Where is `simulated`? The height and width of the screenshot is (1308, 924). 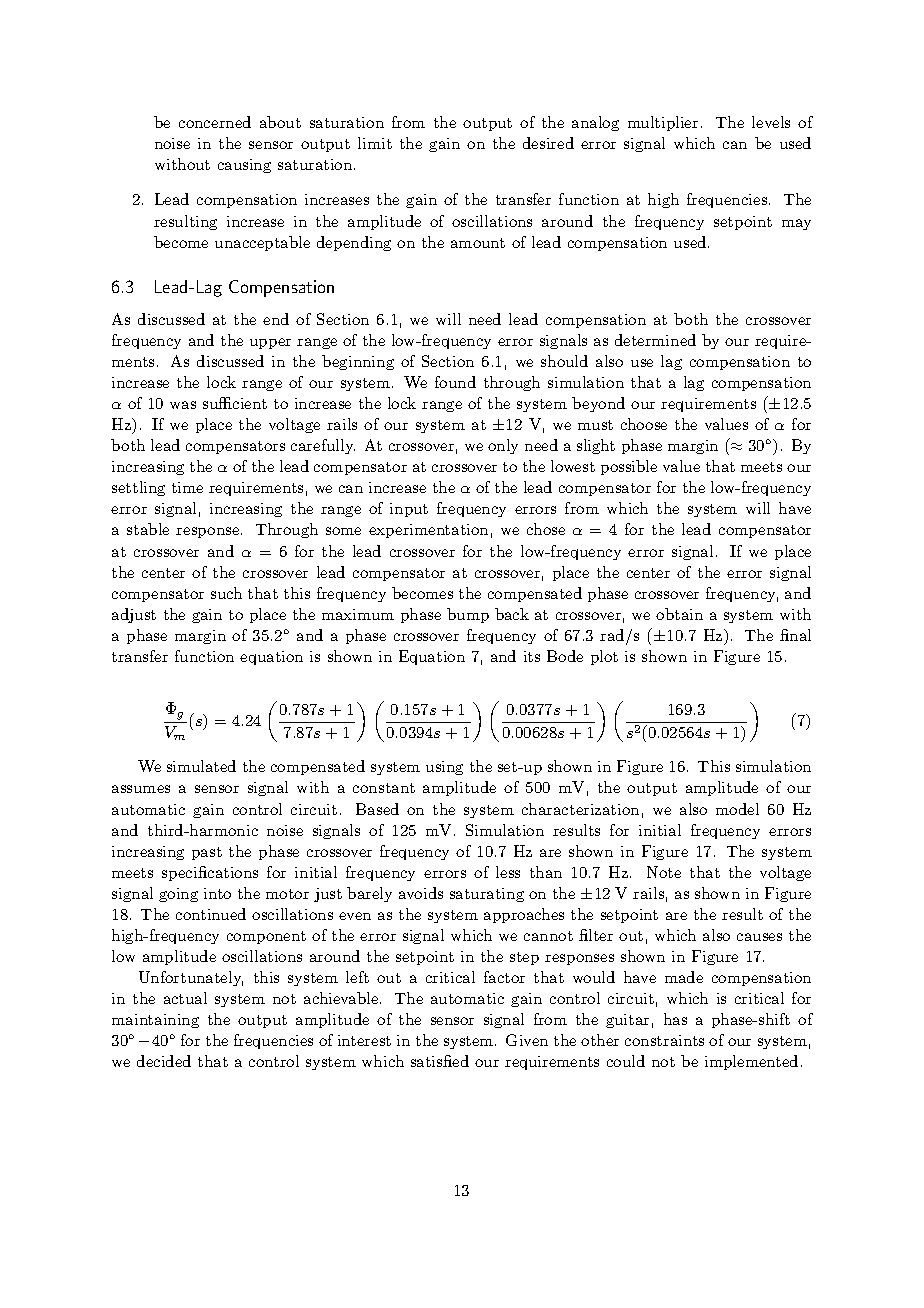 simulated is located at coordinates (201, 766).
